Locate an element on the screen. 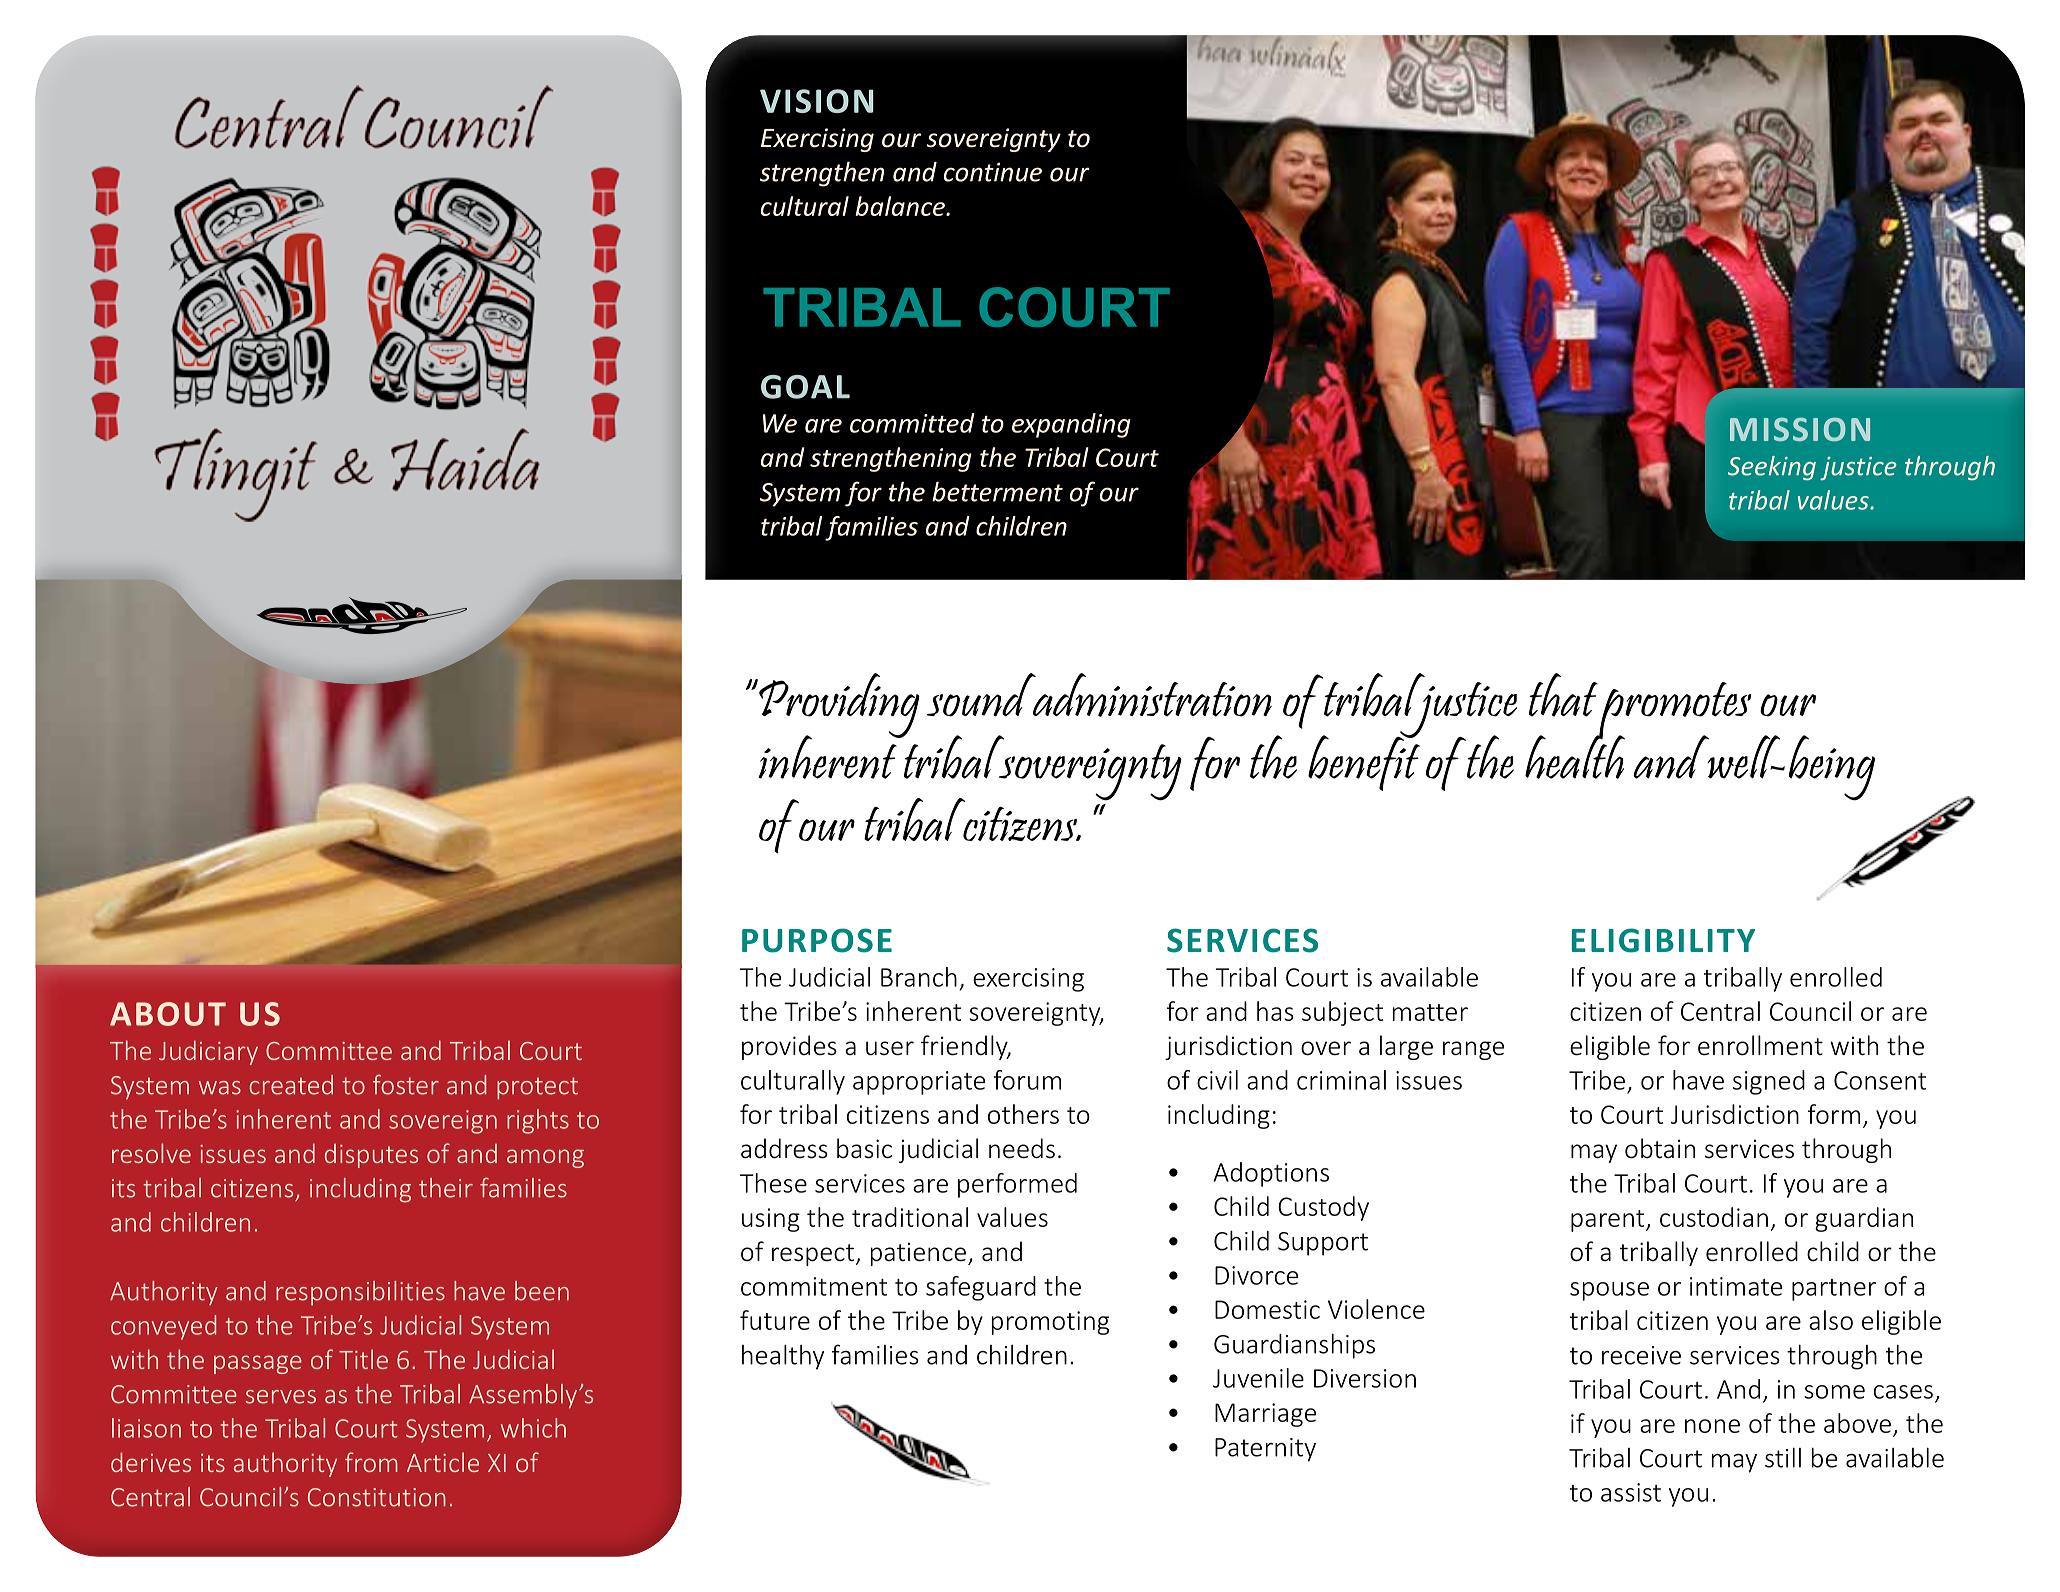  continue is located at coordinates (993, 172).
